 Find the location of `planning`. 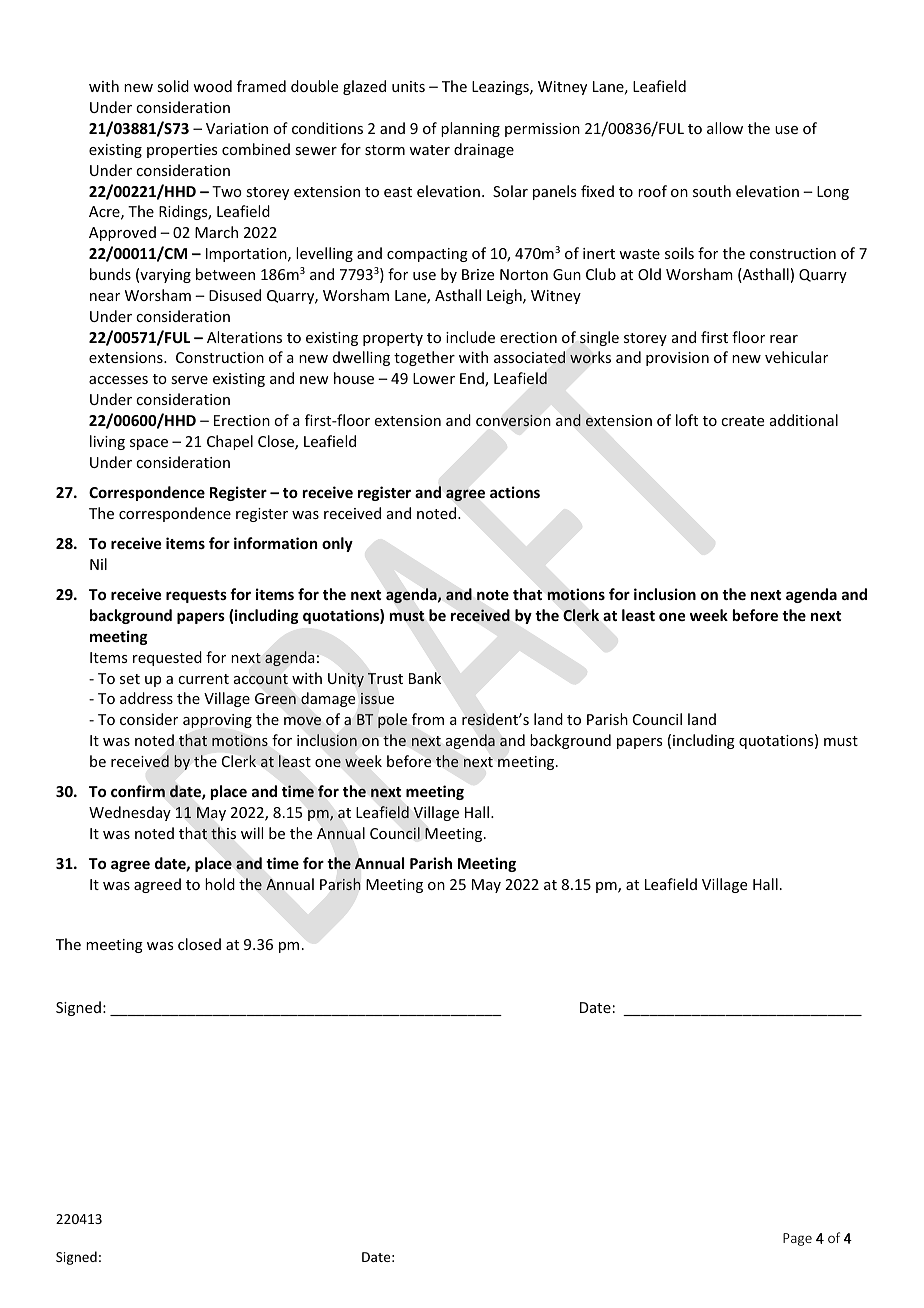

planning is located at coordinates (470, 129).
